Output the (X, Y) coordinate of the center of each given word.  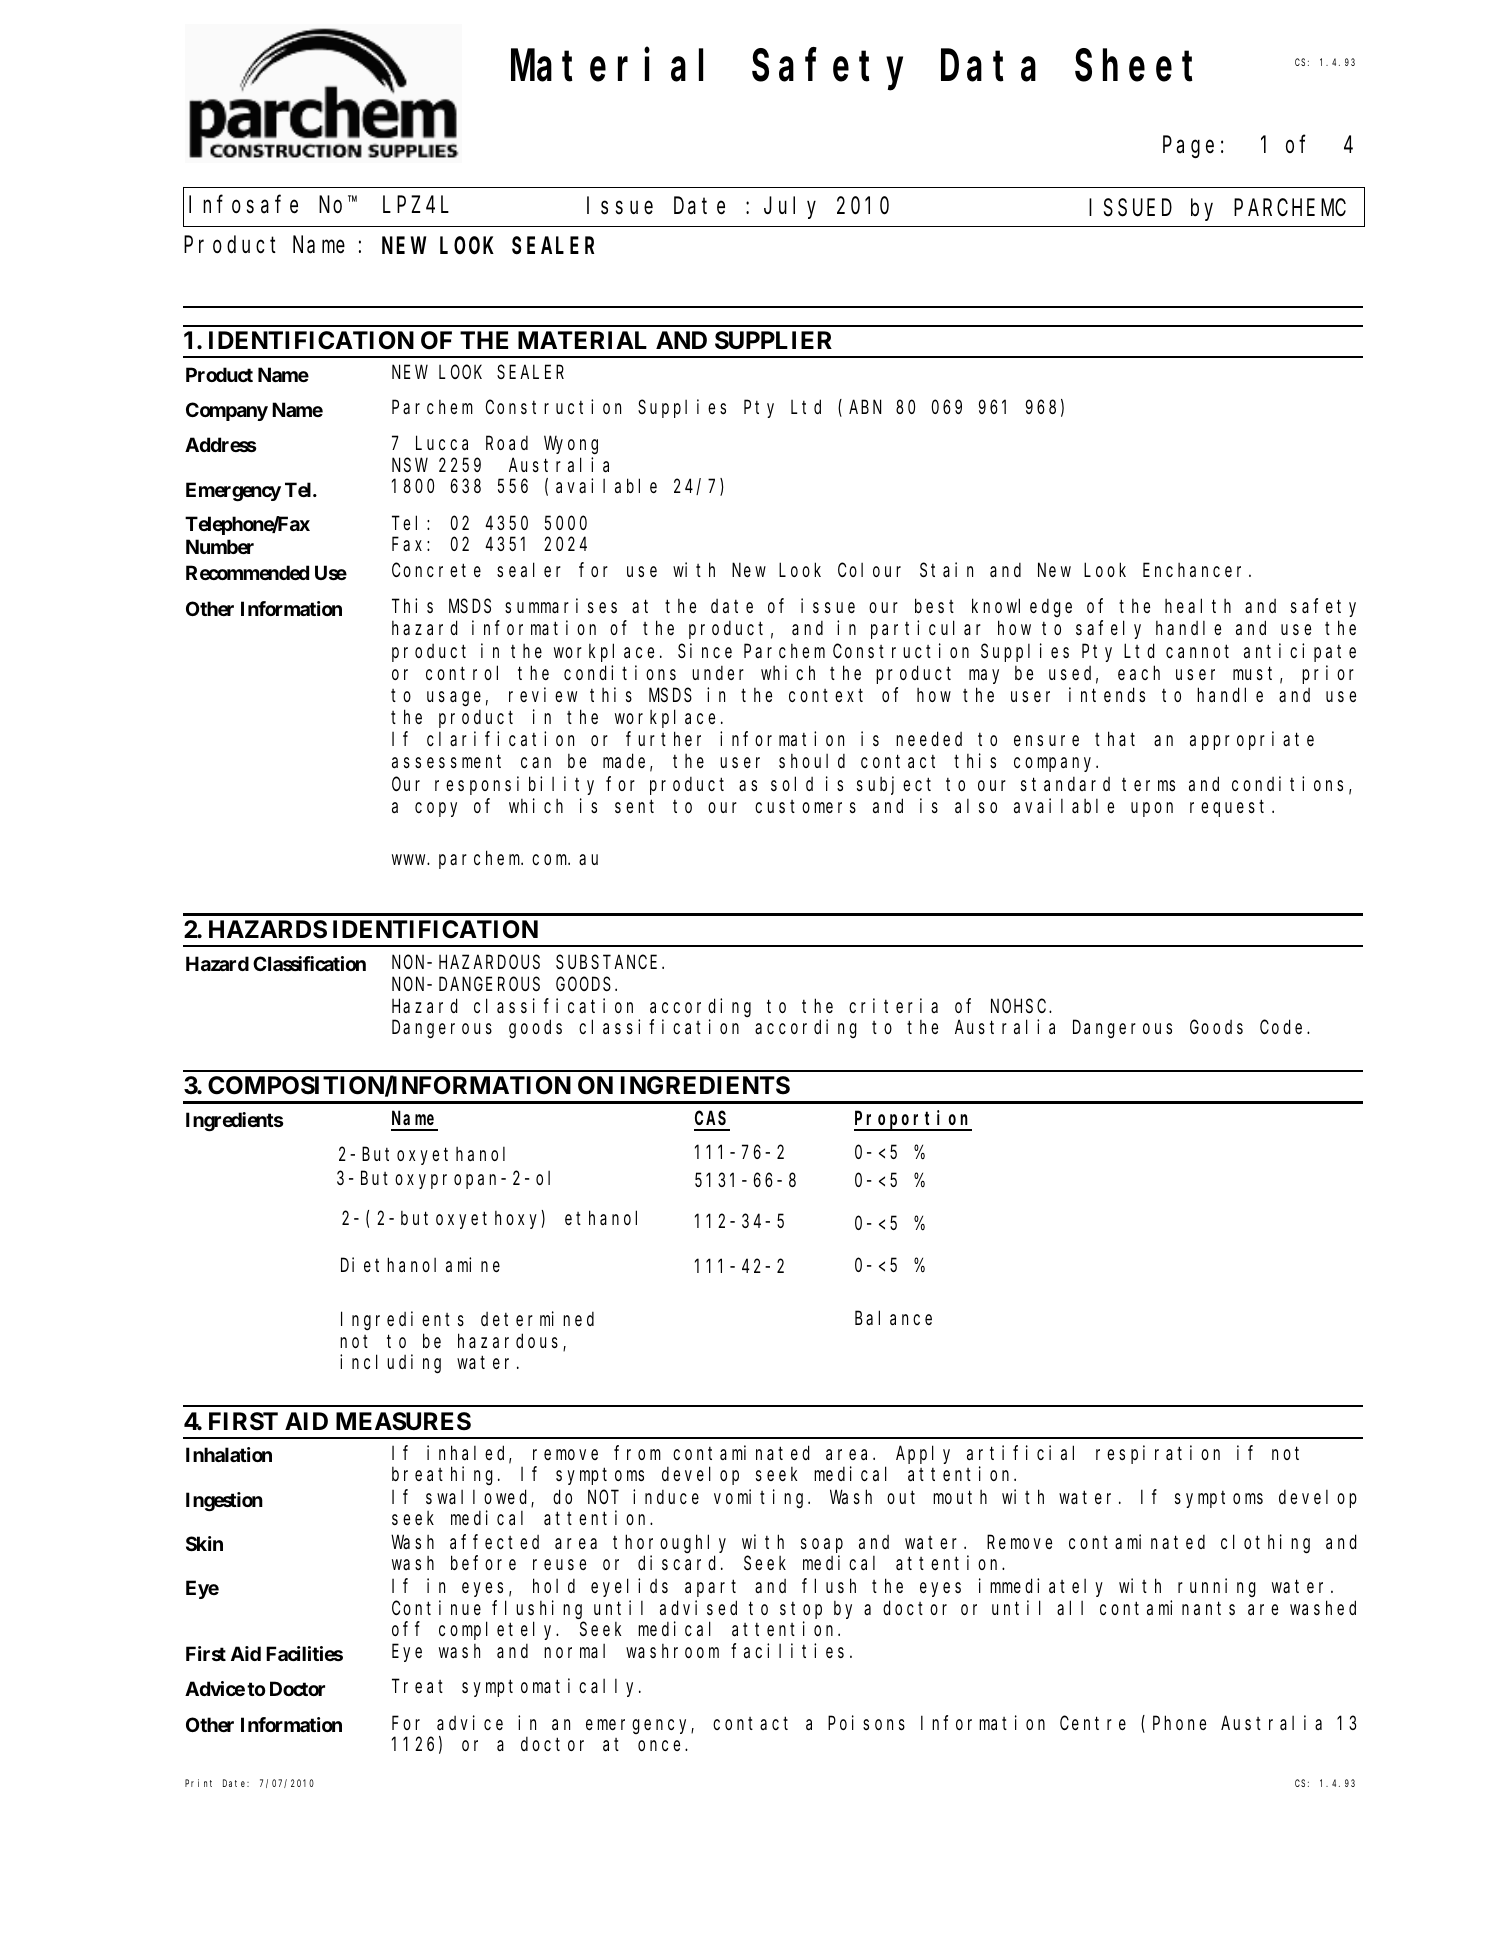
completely (498, 1631)
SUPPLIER (773, 340)
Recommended (247, 572)
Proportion (913, 1120)
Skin (204, 1543)
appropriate (1252, 741)
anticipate (1300, 652)
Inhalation (229, 1454)
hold (554, 1586)
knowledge (1022, 608)
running (1217, 1587)
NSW (410, 465)
